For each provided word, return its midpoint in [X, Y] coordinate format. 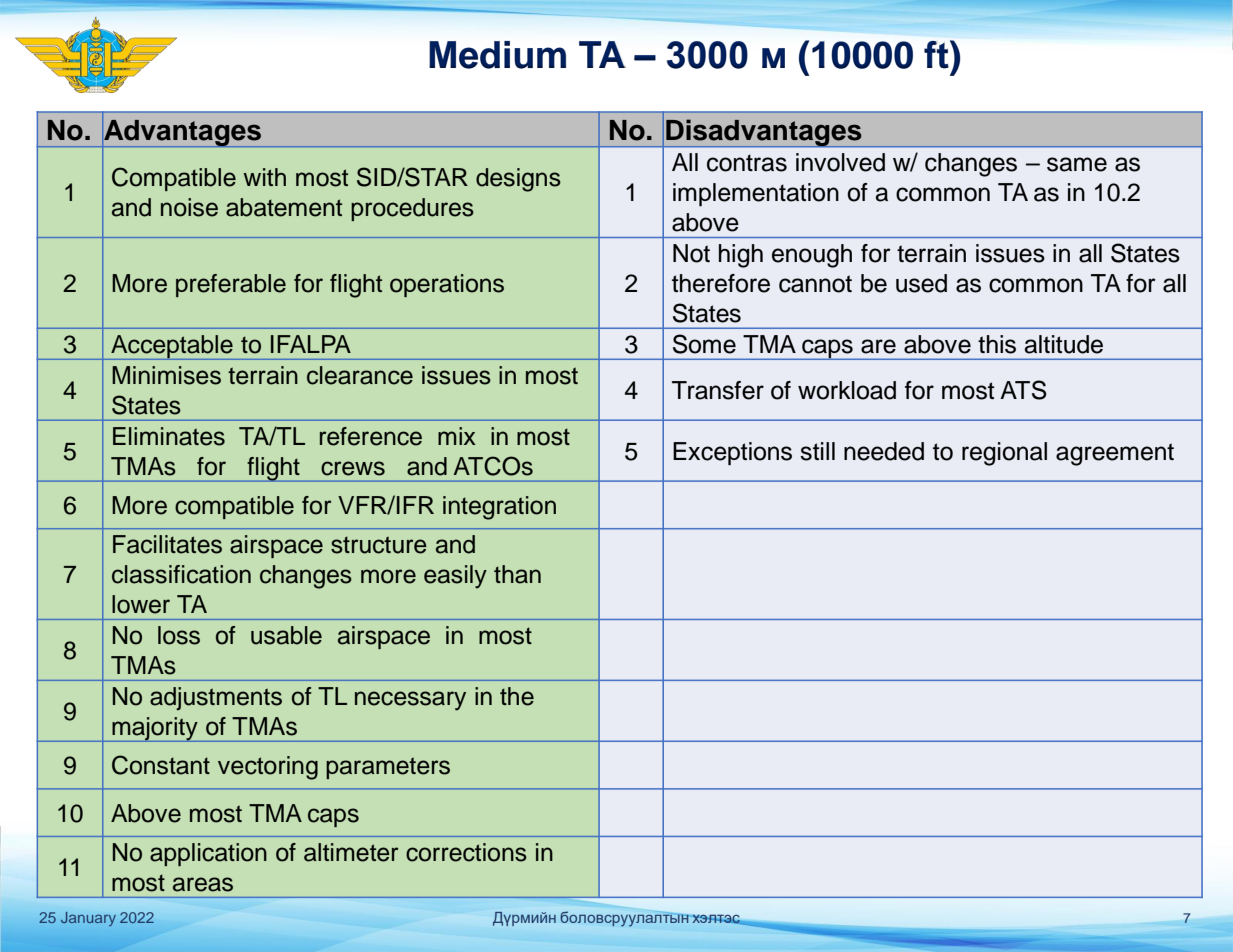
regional [1004, 454]
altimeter [351, 852]
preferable [231, 285]
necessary [410, 701]
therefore [721, 283]
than [517, 574]
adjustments [216, 698]
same [1077, 164]
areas [203, 884]
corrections [466, 852]
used [921, 283]
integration [499, 508]
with [264, 177]
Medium [497, 55]
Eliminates [169, 436]
